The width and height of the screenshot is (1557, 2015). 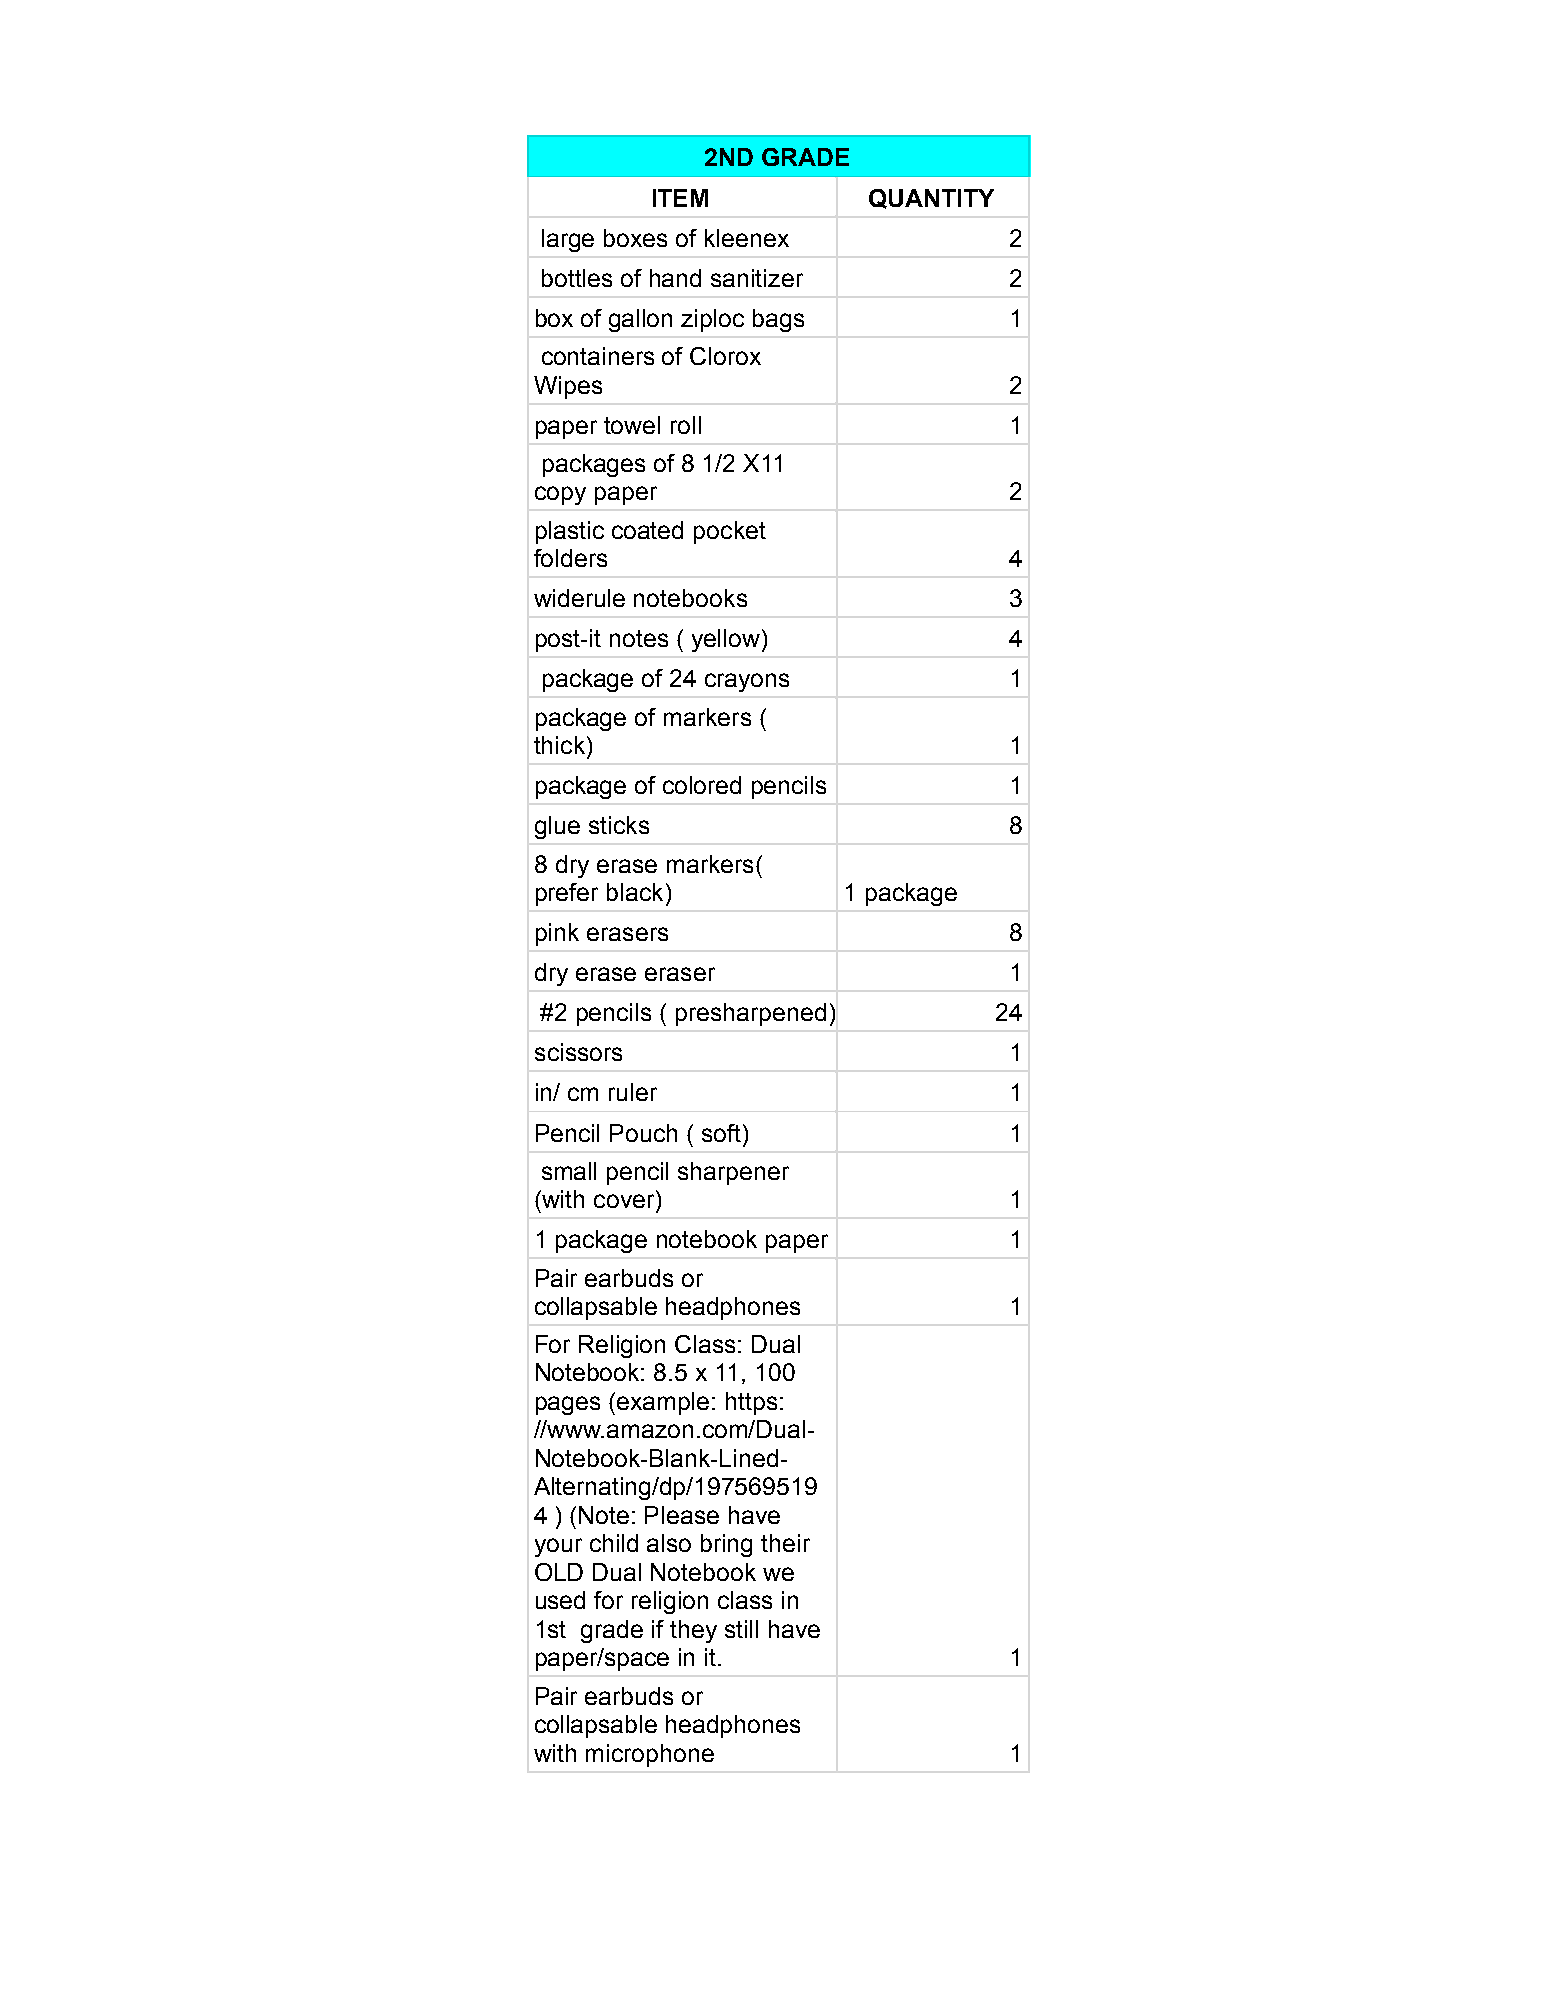 What do you see at coordinates (747, 238) in the screenshot?
I see `kleenex` at bounding box center [747, 238].
